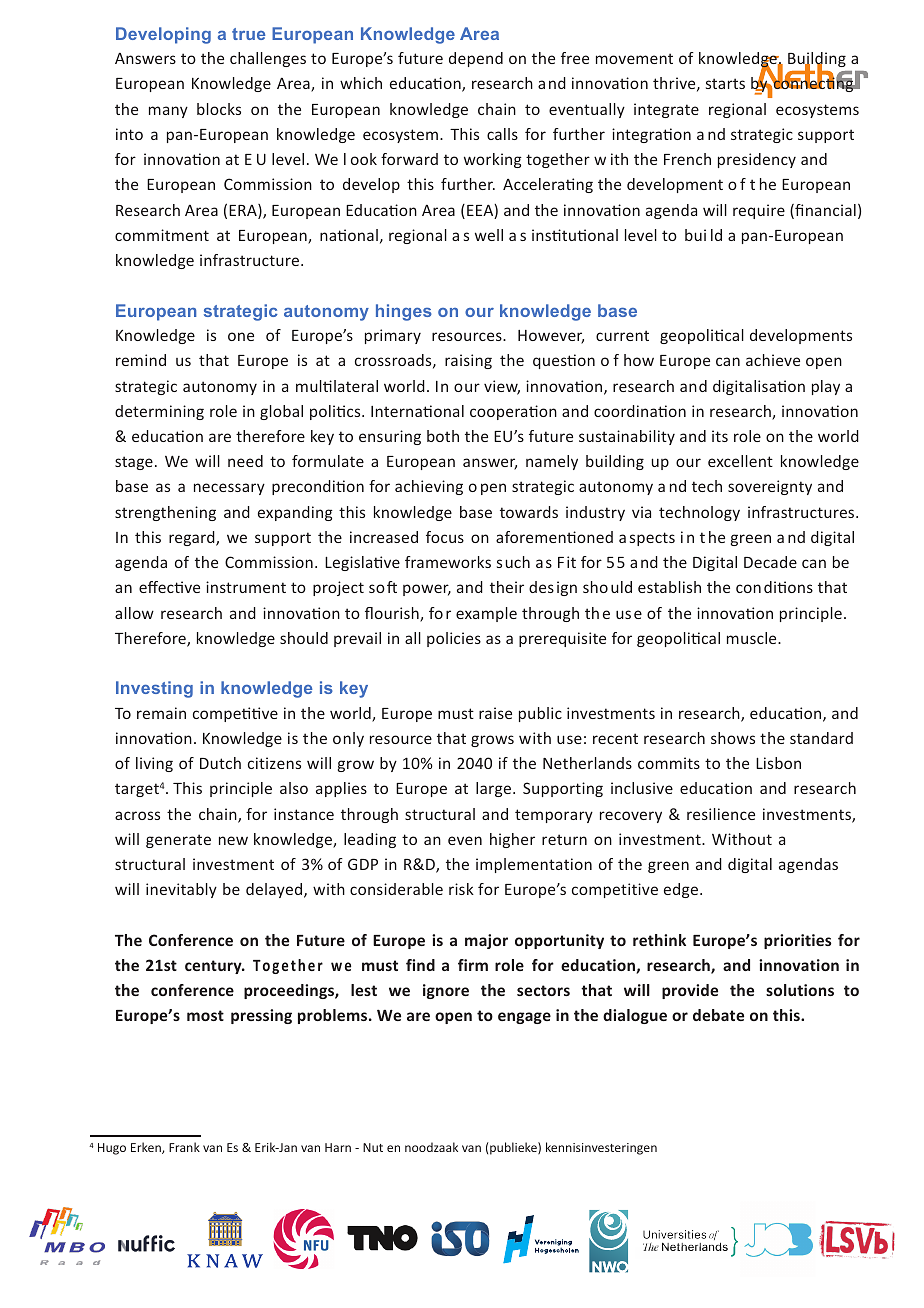 The height and width of the screenshot is (1308, 924). What do you see at coordinates (219, 109) in the screenshot?
I see `blocks` at bounding box center [219, 109].
